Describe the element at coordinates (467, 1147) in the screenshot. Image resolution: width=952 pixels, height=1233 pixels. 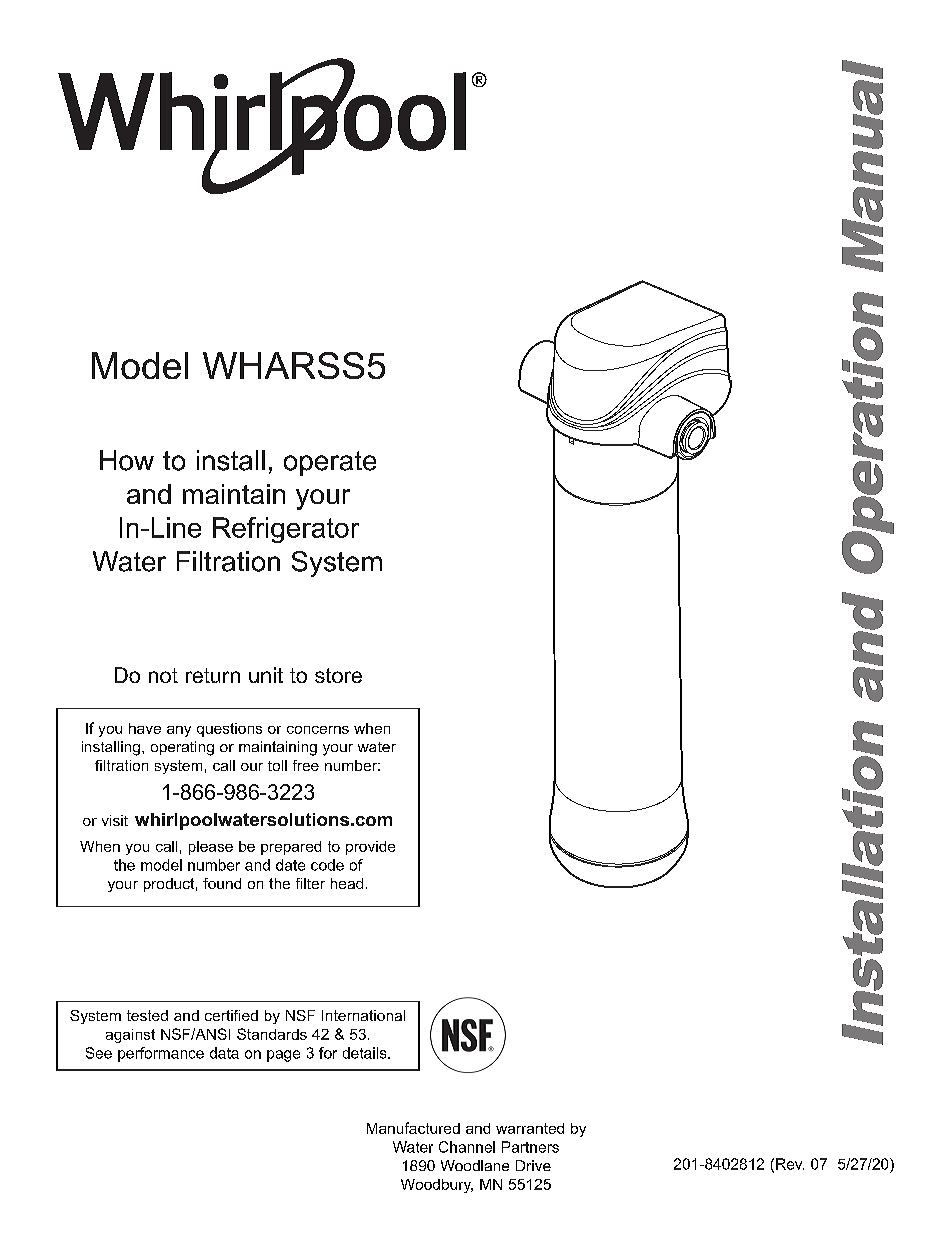
I see `Channel` at that location.
